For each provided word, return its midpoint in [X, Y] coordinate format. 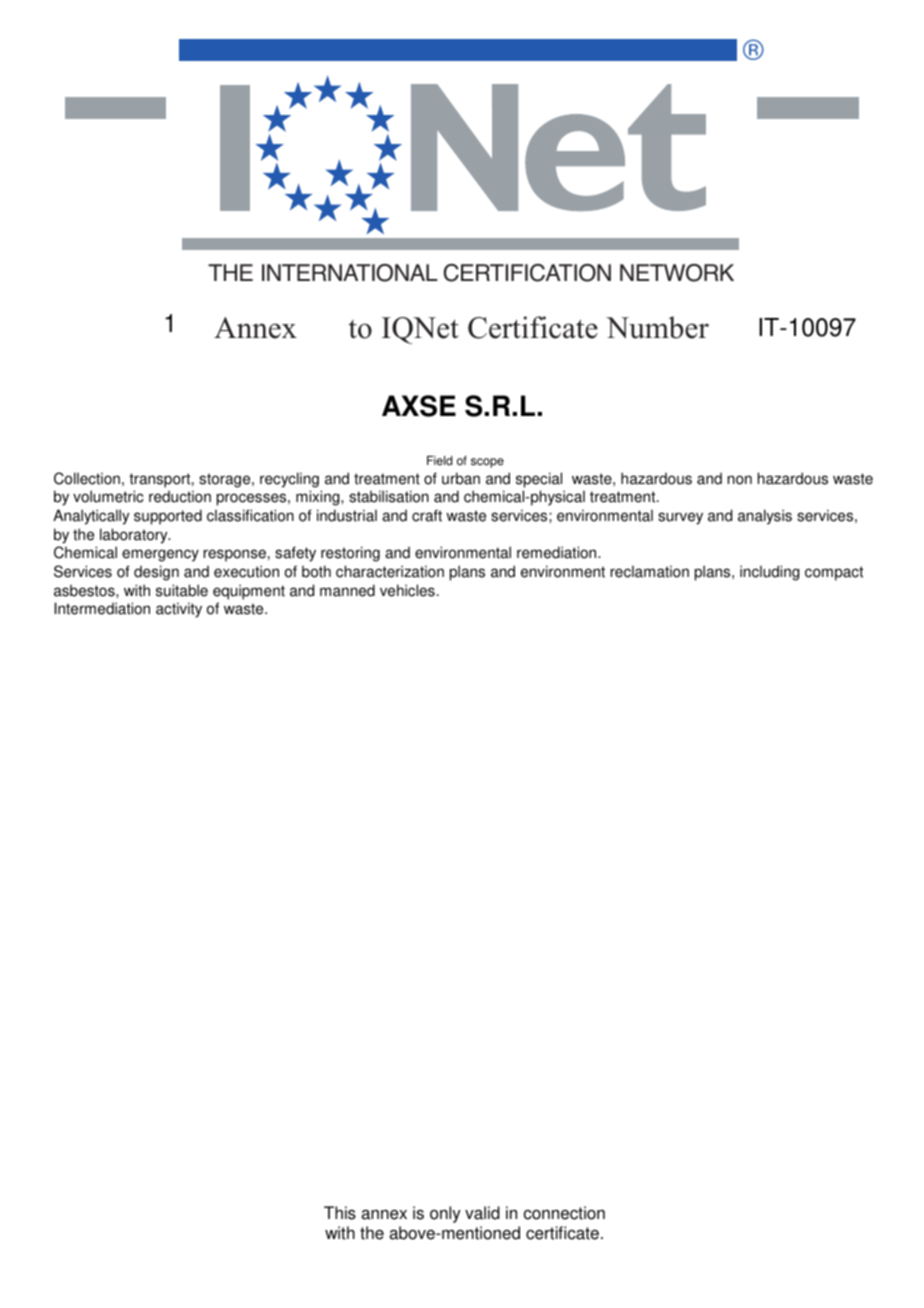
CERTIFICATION [527, 273]
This [340, 1213]
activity [179, 610]
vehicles [407, 590]
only [445, 1214]
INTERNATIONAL [350, 273]
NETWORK [677, 273]
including [769, 573]
